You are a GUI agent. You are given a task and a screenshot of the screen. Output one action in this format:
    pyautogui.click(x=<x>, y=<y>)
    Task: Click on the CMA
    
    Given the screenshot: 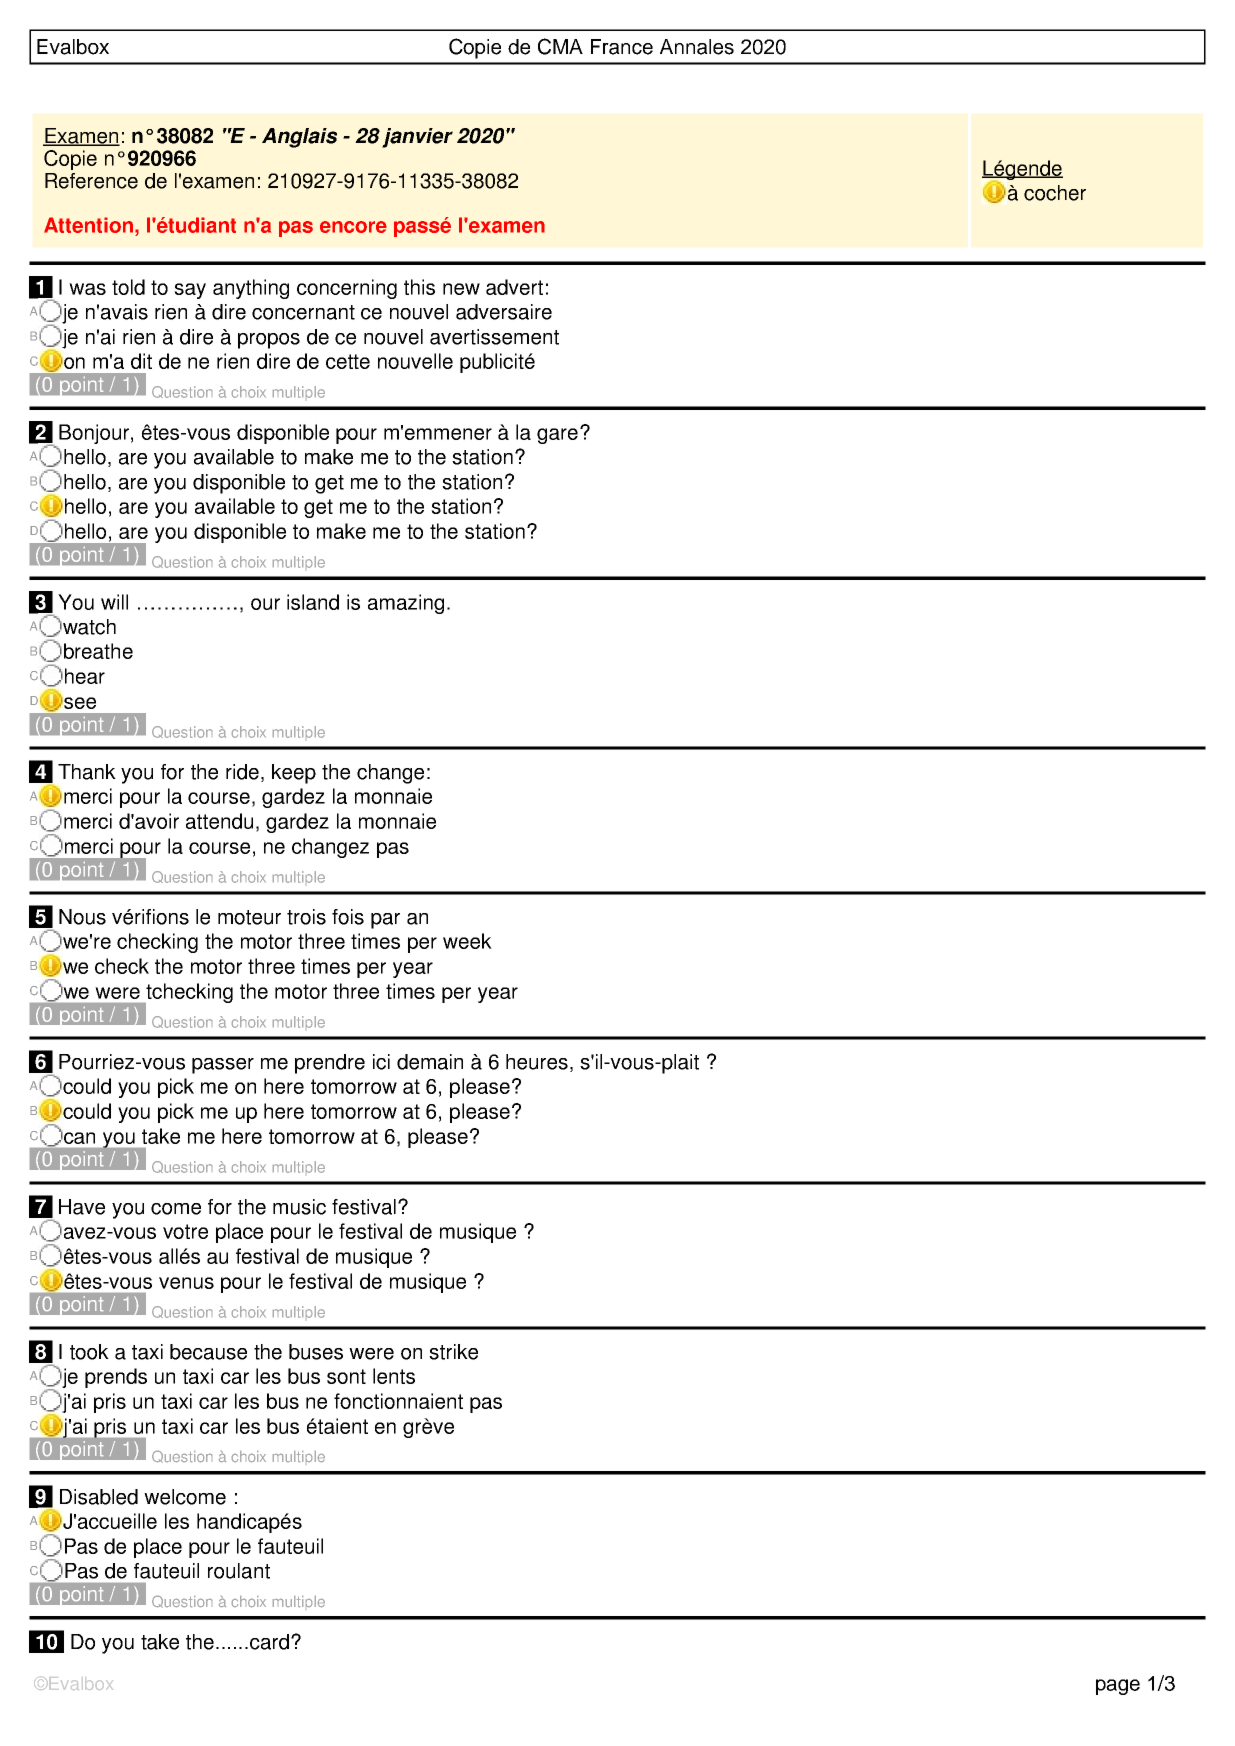 What is the action you would take?
    pyautogui.click(x=560, y=46)
